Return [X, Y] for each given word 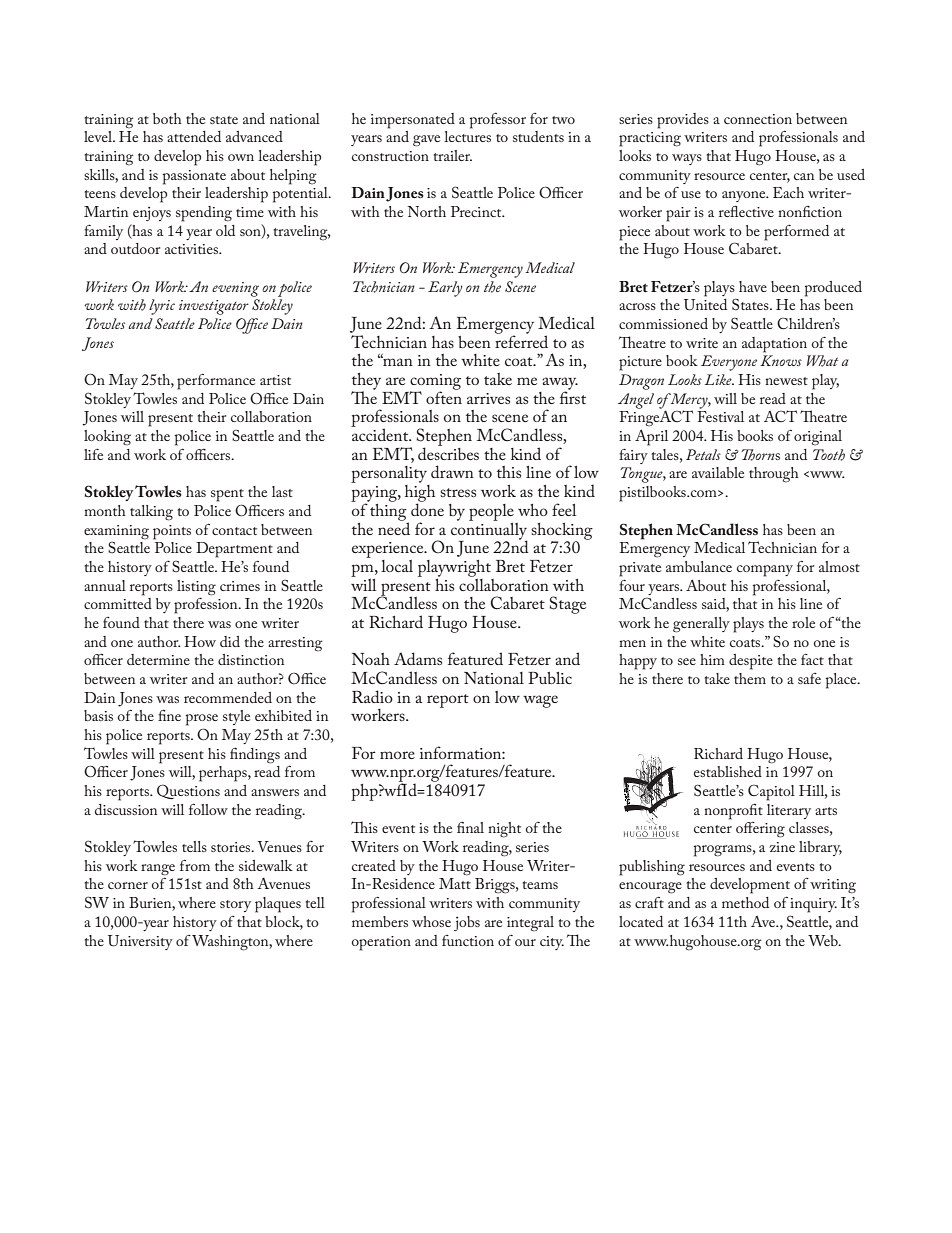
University [140, 942]
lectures [467, 135]
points [172, 532]
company [765, 571]
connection [758, 119]
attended [194, 136]
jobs [467, 923]
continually [489, 531]
